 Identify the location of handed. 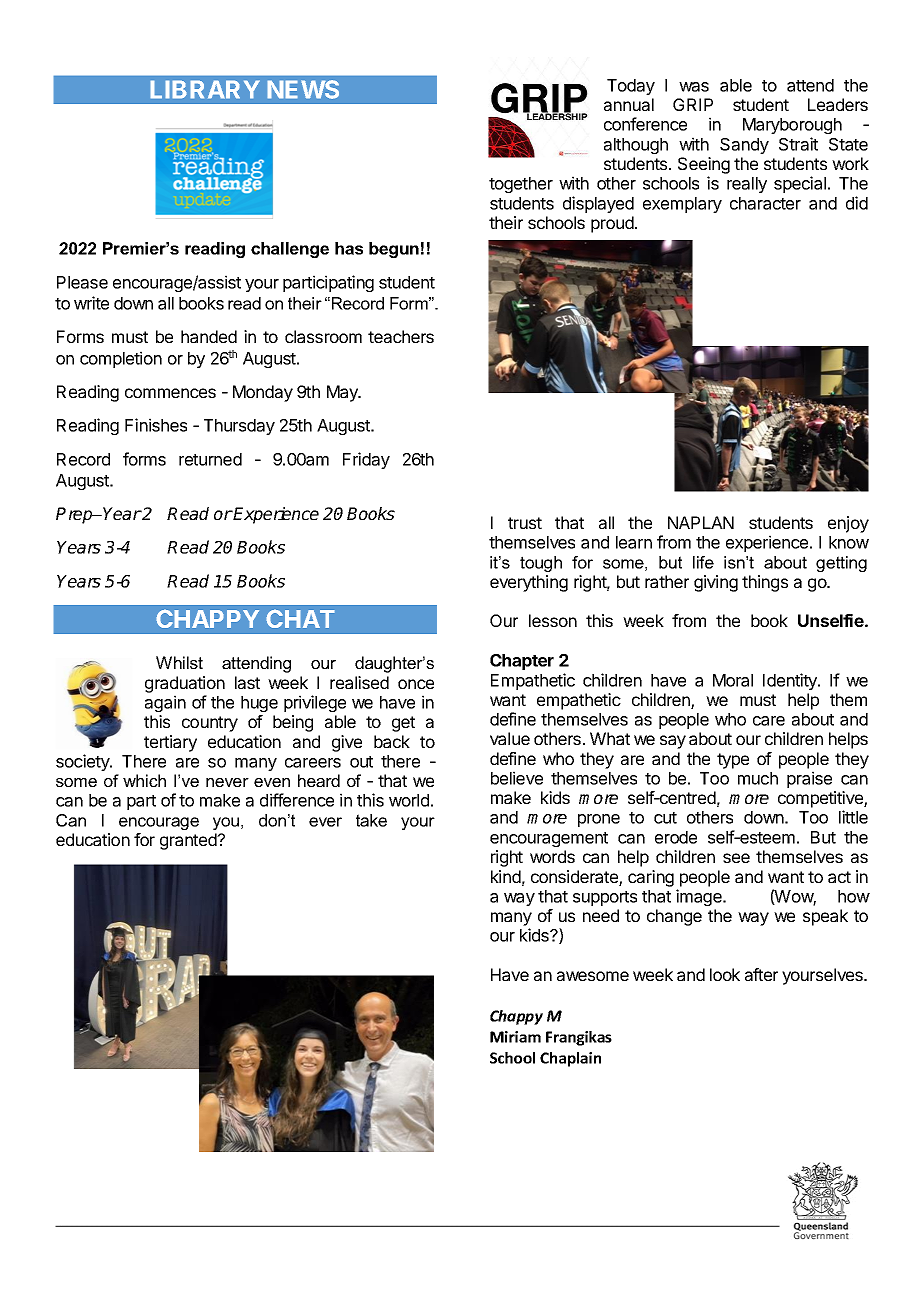
(209, 336).
